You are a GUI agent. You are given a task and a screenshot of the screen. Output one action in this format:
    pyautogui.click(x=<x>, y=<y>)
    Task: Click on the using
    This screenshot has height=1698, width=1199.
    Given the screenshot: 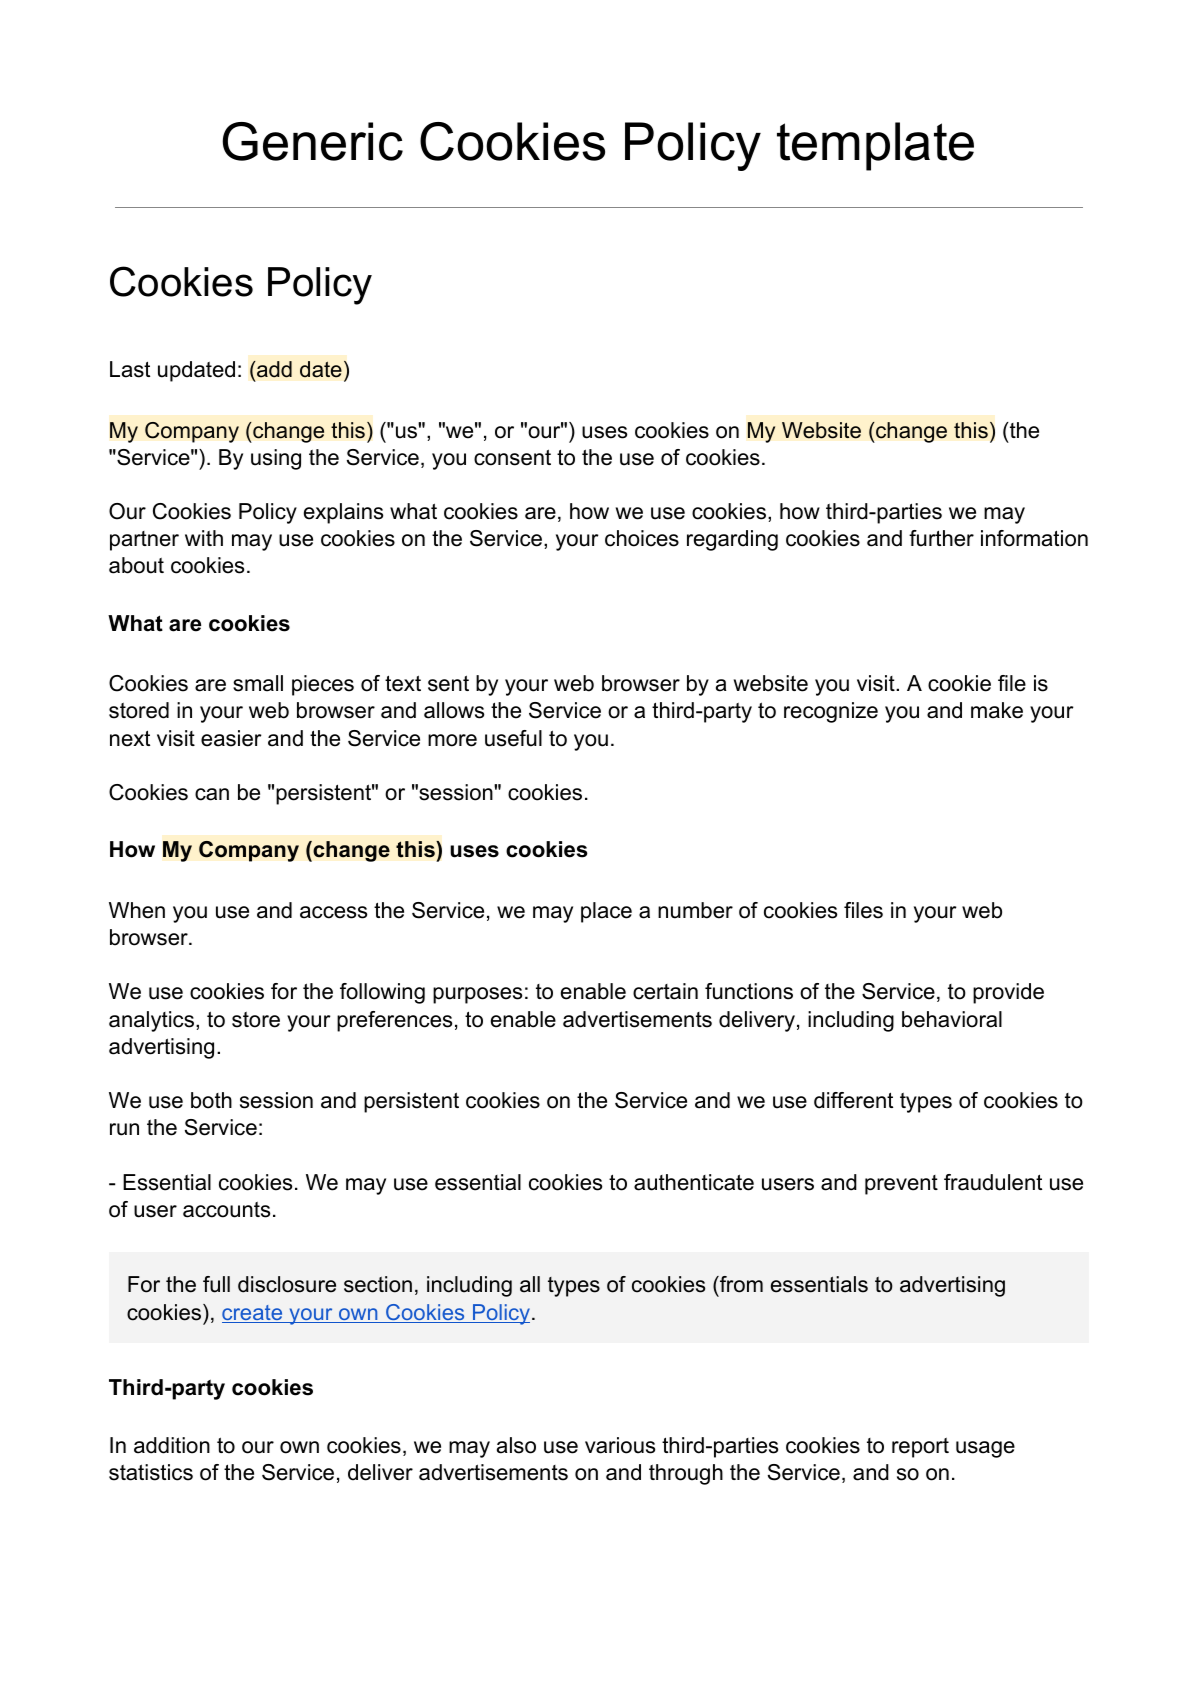 What is the action you would take?
    pyautogui.click(x=276, y=459)
